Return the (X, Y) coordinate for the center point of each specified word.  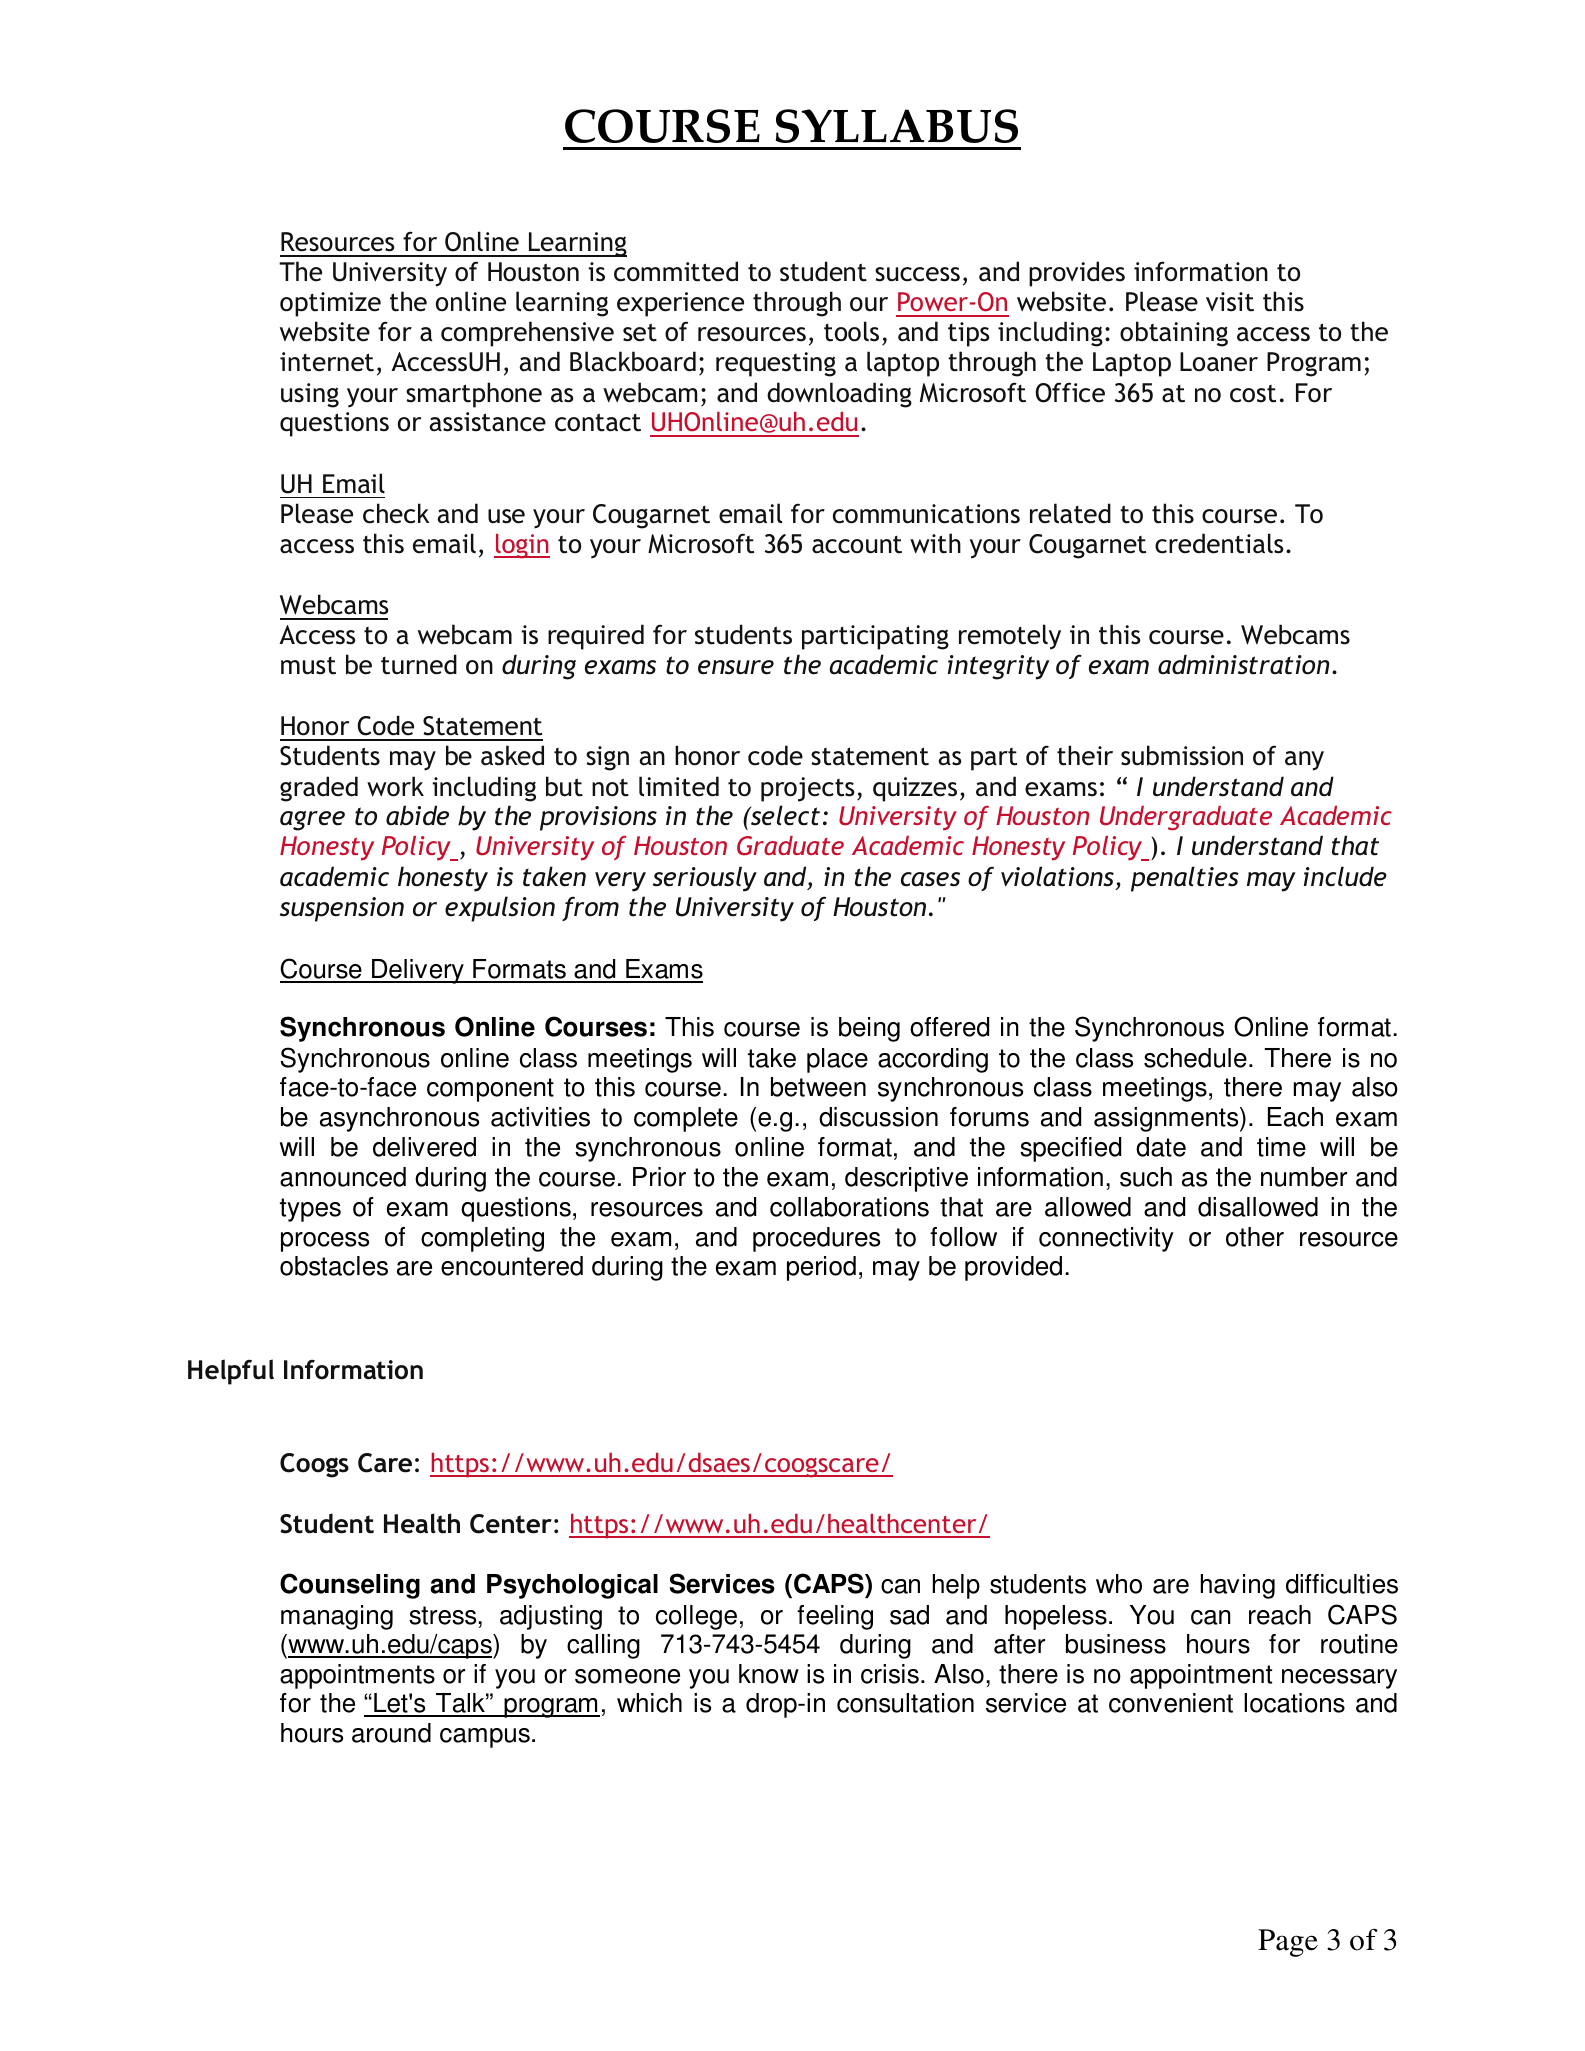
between (818, 1087)
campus (485, 1738)
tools (851, 331)
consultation (905, 1703)
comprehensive (527, 334)
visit (1230, 302)
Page (1288, 1943)
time (1281, 1147)
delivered (424, 1147)
